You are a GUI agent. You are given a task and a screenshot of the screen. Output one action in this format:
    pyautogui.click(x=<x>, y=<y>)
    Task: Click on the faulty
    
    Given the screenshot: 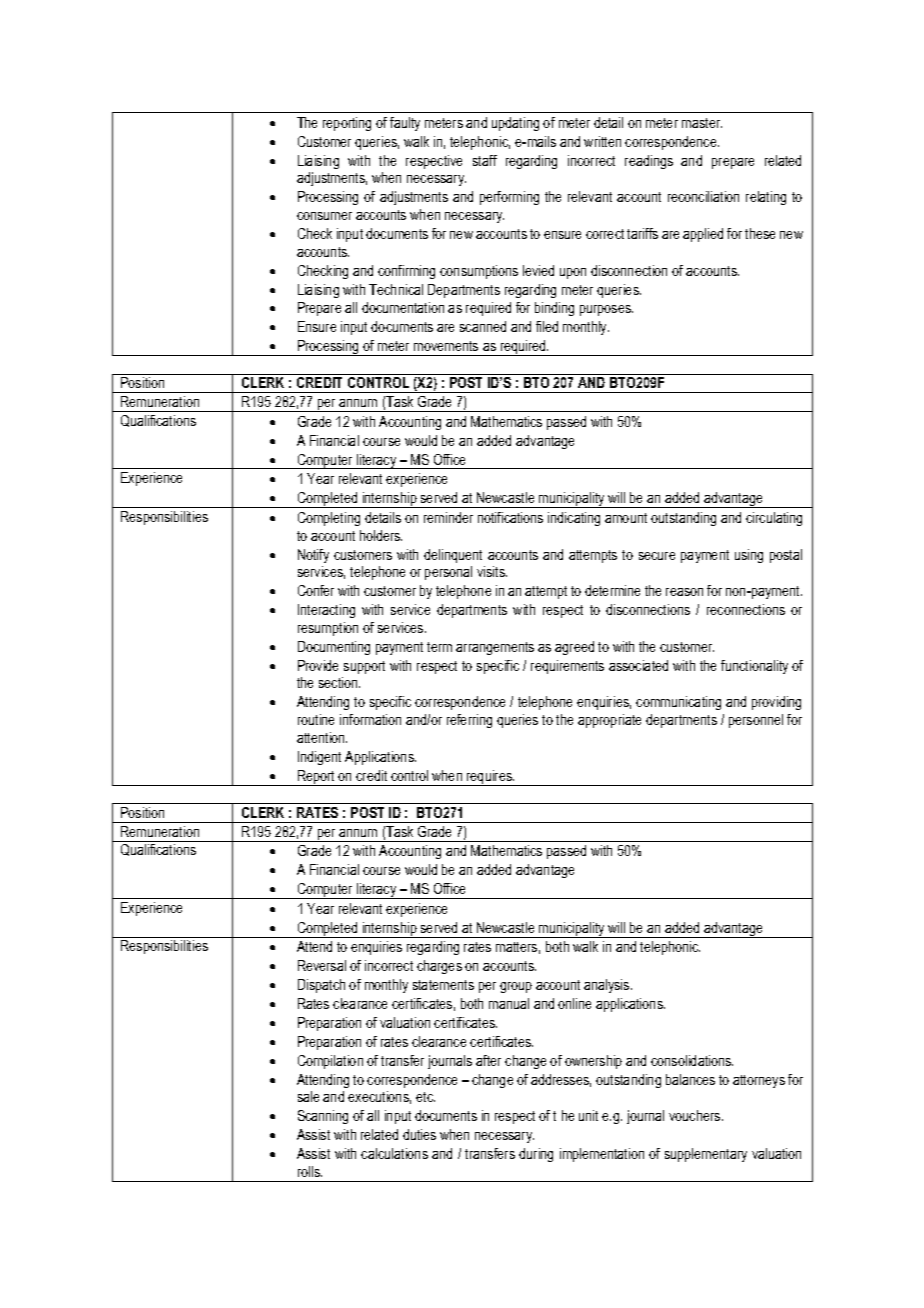 What is the action you would take?
    pyautogui.click(x=405, y=124)
